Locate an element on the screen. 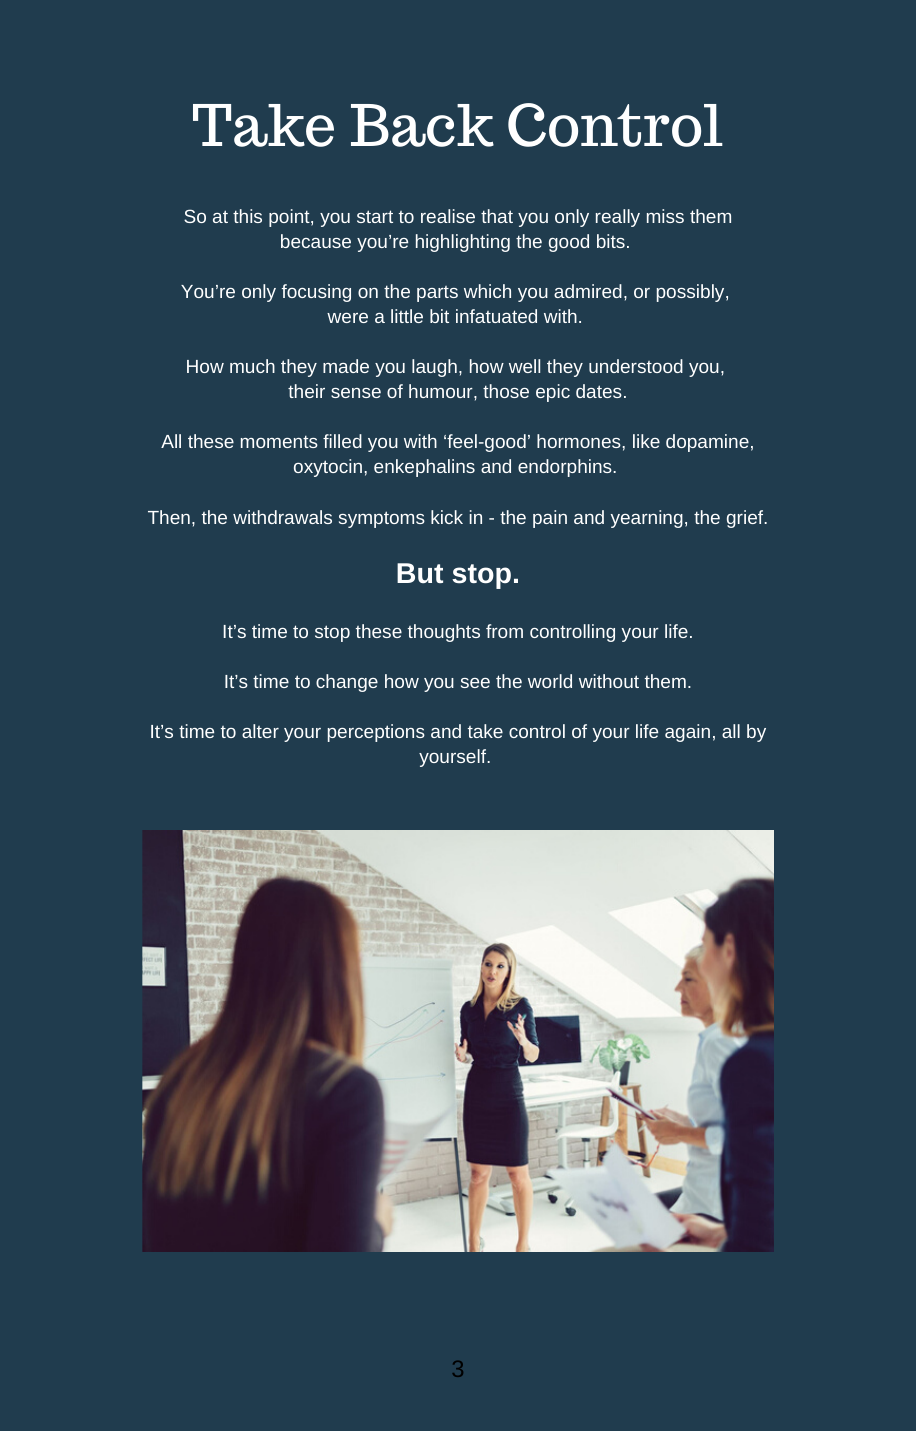  humour is located at coordinates (442, 391).
